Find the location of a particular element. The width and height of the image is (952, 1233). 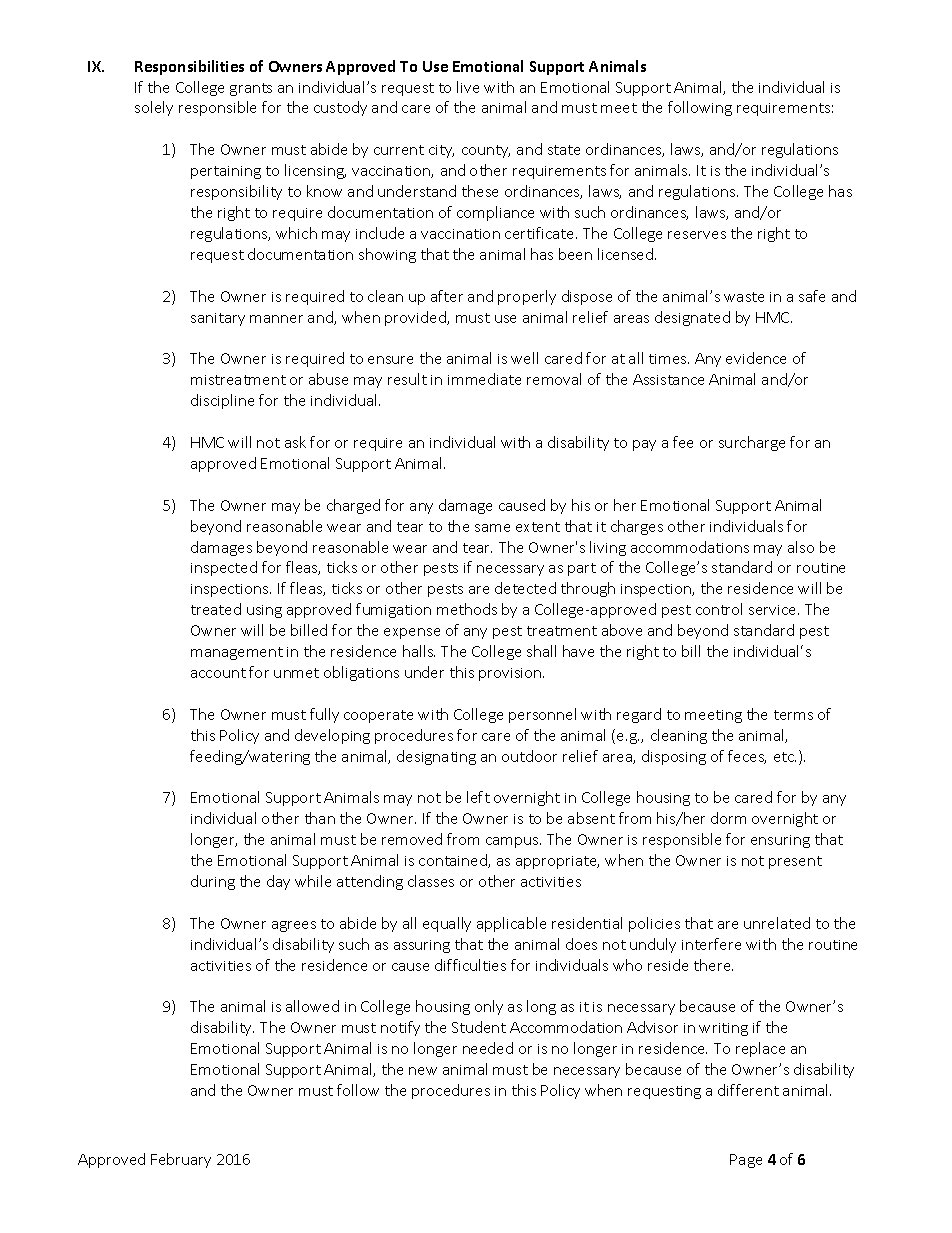

grants is located at coordinates (251, 89).
